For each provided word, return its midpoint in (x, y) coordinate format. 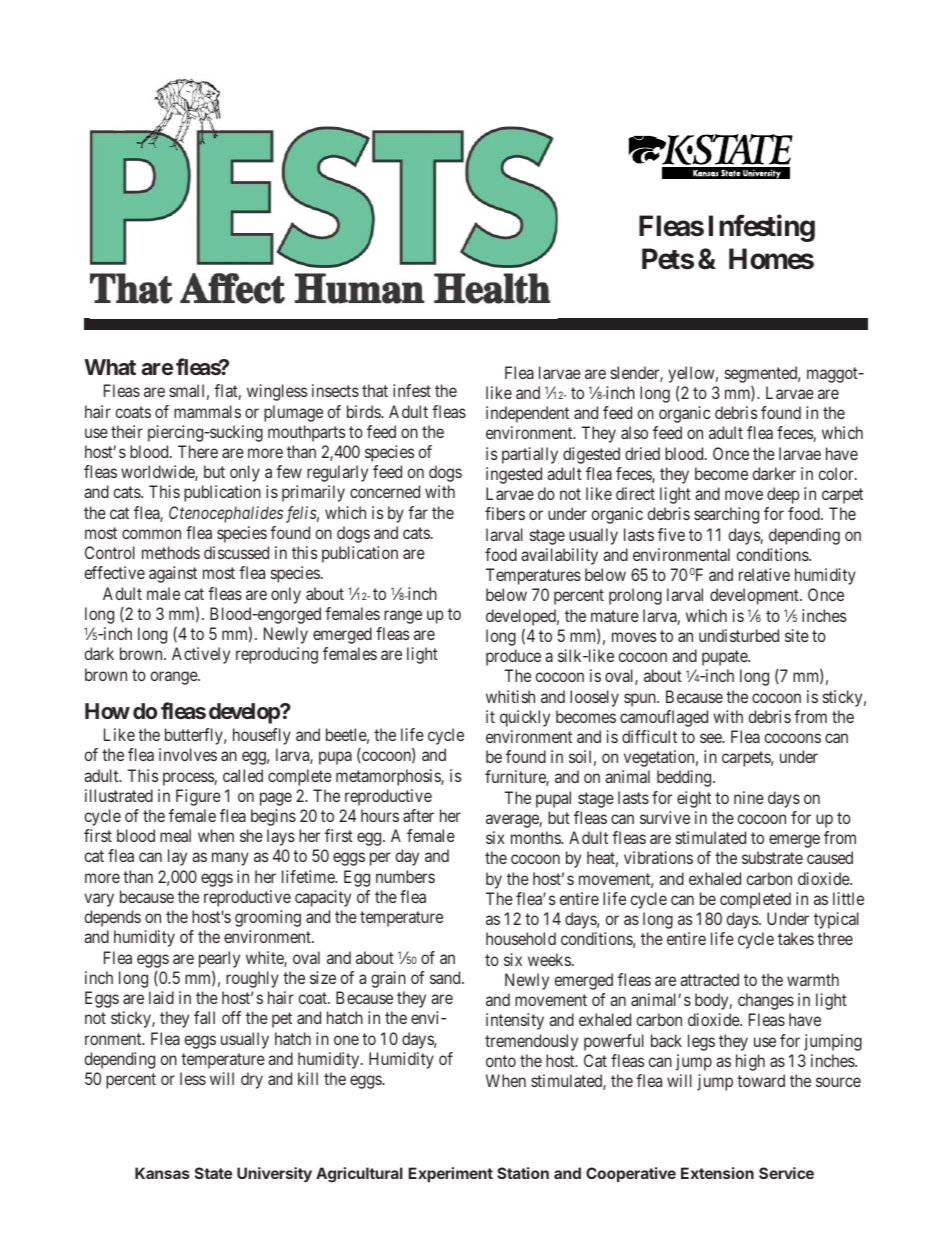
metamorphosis (389, 777)
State (213, 1173)
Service (786, 1173)
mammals (207, 411)
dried (642, 453)
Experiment (451, 1174)
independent (527, 414)
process (189, 779)
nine (749, 797)
